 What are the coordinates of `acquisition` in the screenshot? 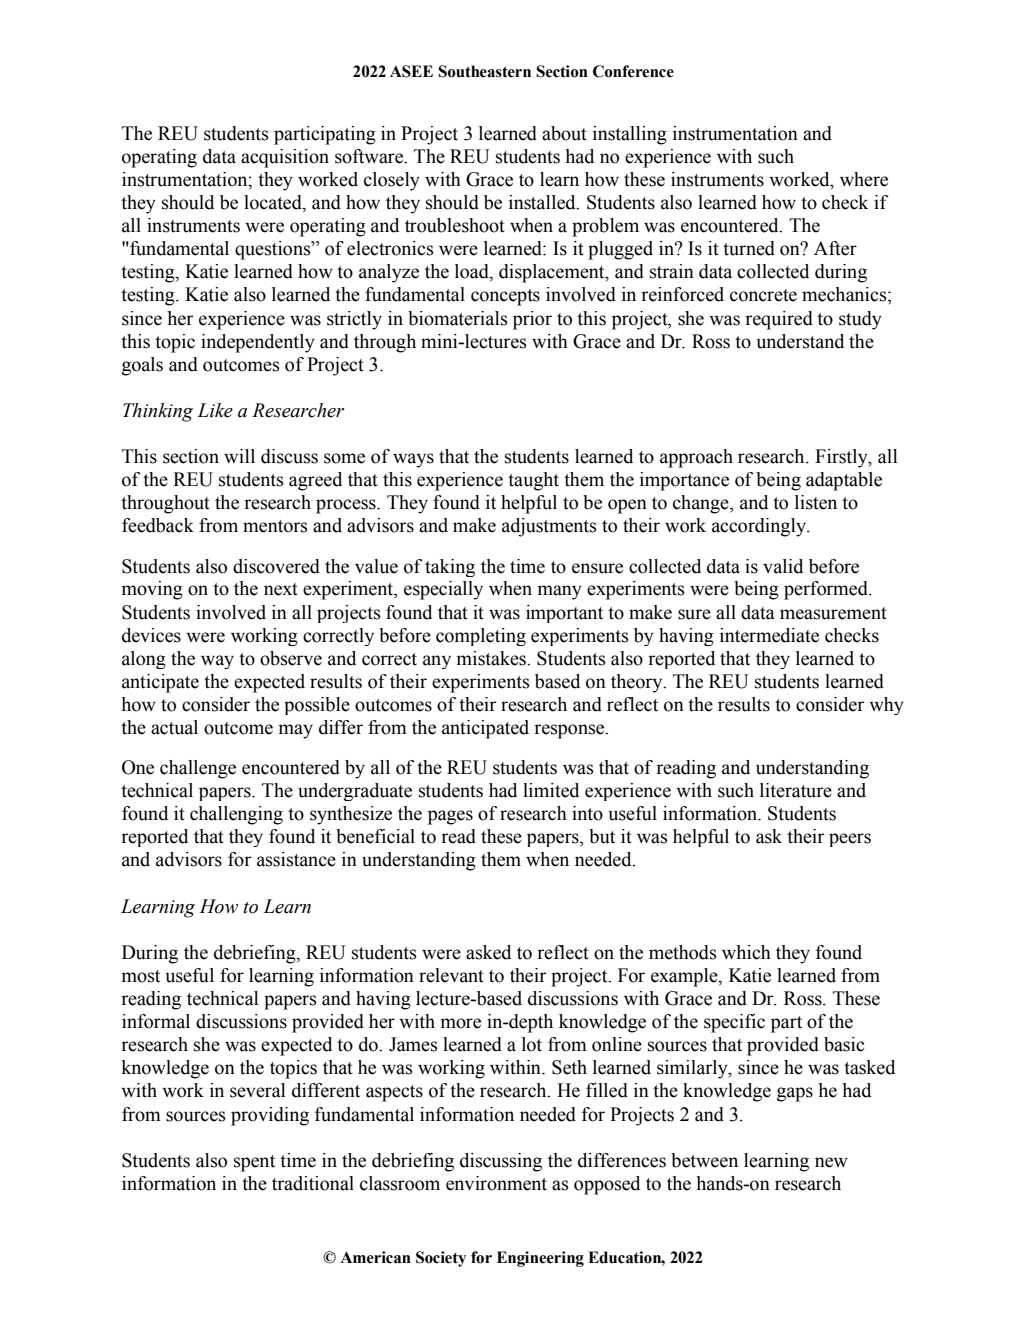 It's located at (285, 158).
